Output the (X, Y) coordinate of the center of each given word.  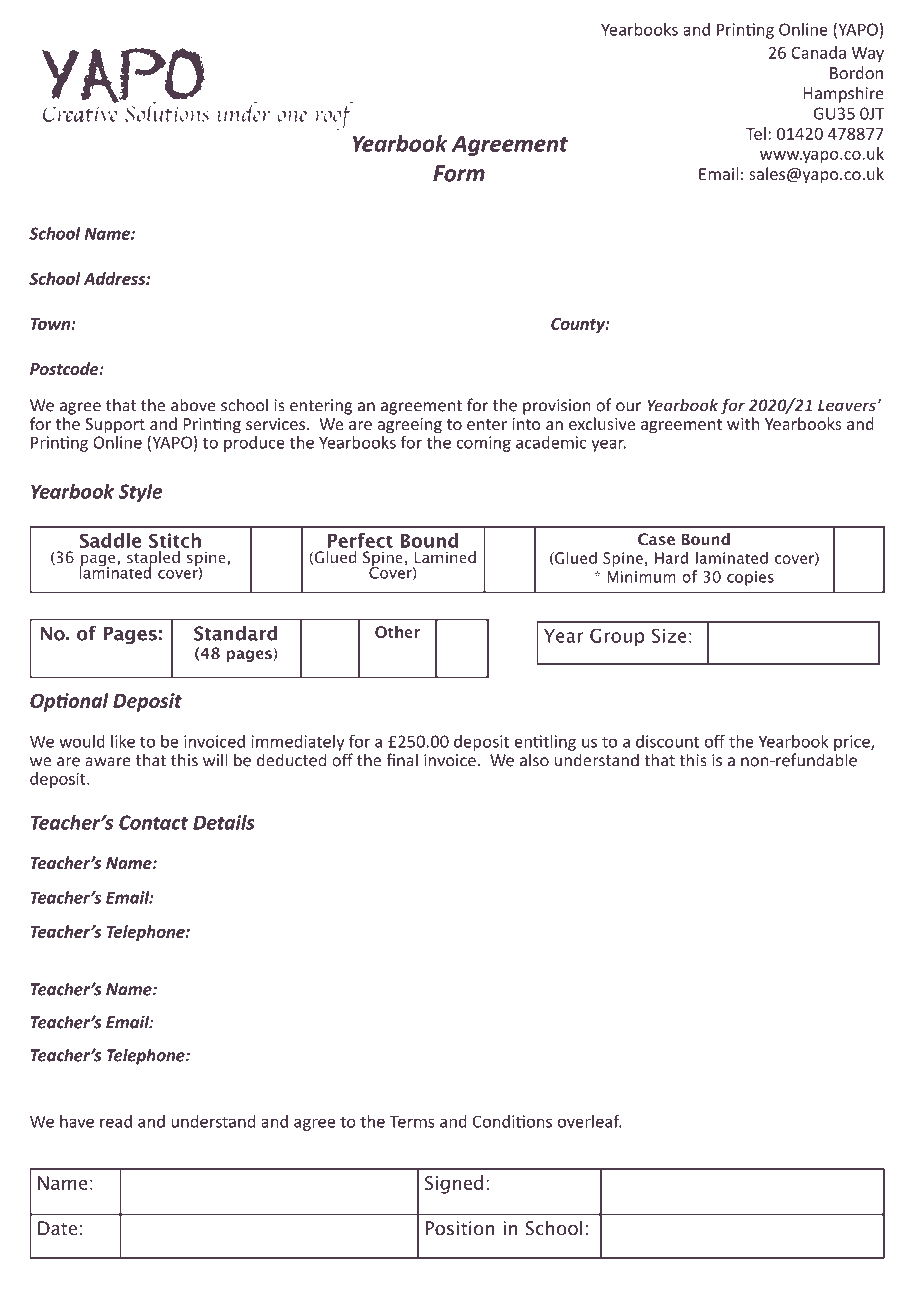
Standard (235, 633)
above (193, 405)
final (402, 760)
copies (750, 578)
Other (397, 631)
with (743, 423)
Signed (454, 1184)
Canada (818, 52)
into (526, 424)
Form (459, 173)
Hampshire (844, 94)
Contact (153, 822)
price (853, 743)
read (116, 1121)
